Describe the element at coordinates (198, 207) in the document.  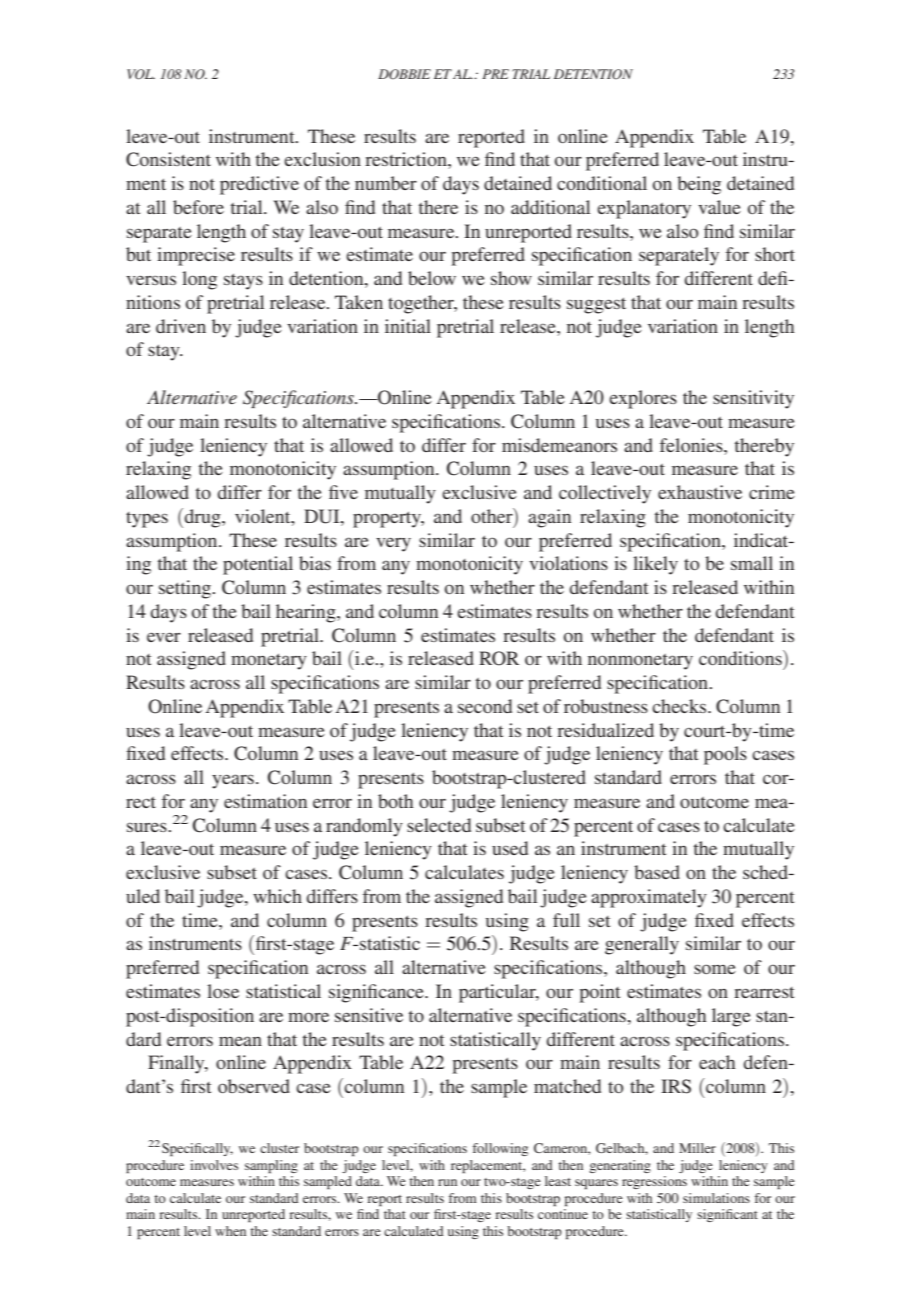
I see `before` at that location.
